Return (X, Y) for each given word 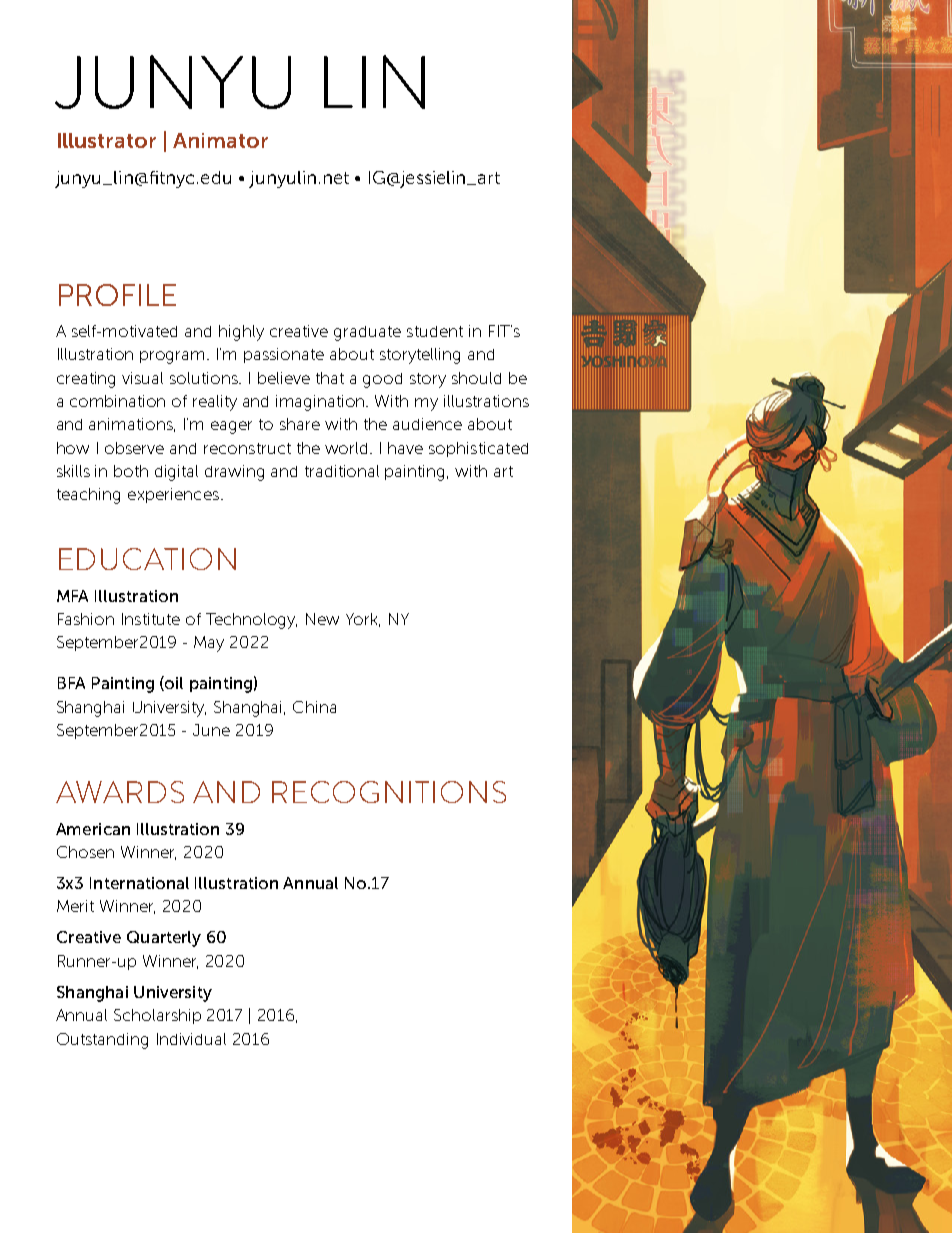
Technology (251, 621)
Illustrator (107, 140)
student (435, 331)
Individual (191, 1039)
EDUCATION (147, 559)
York (363, 620)
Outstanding (102, 1041)
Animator (220, 140)
